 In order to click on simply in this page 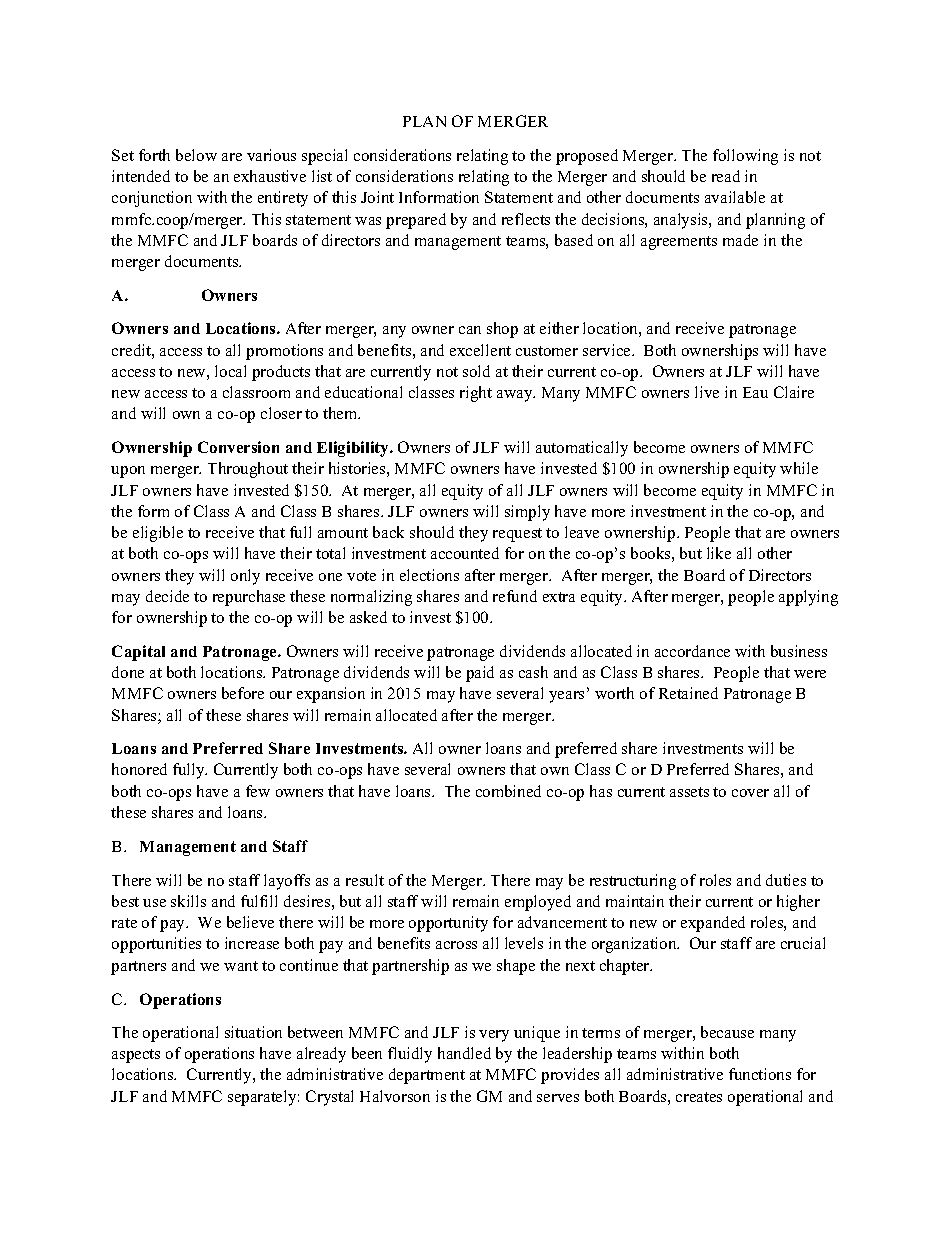, I will do `click(527, 513)`.
